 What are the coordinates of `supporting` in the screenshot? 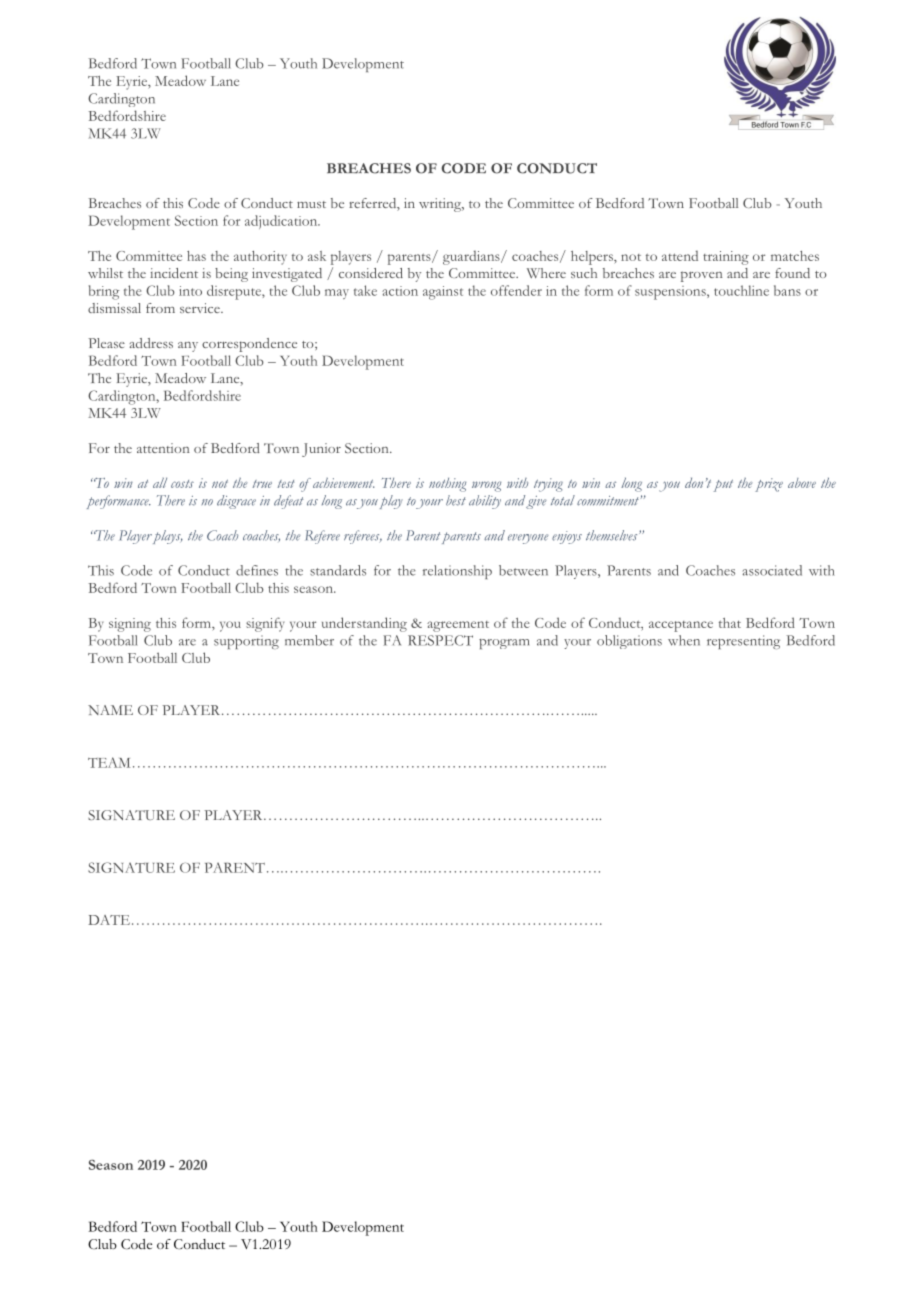 It's located at (246, 642).
